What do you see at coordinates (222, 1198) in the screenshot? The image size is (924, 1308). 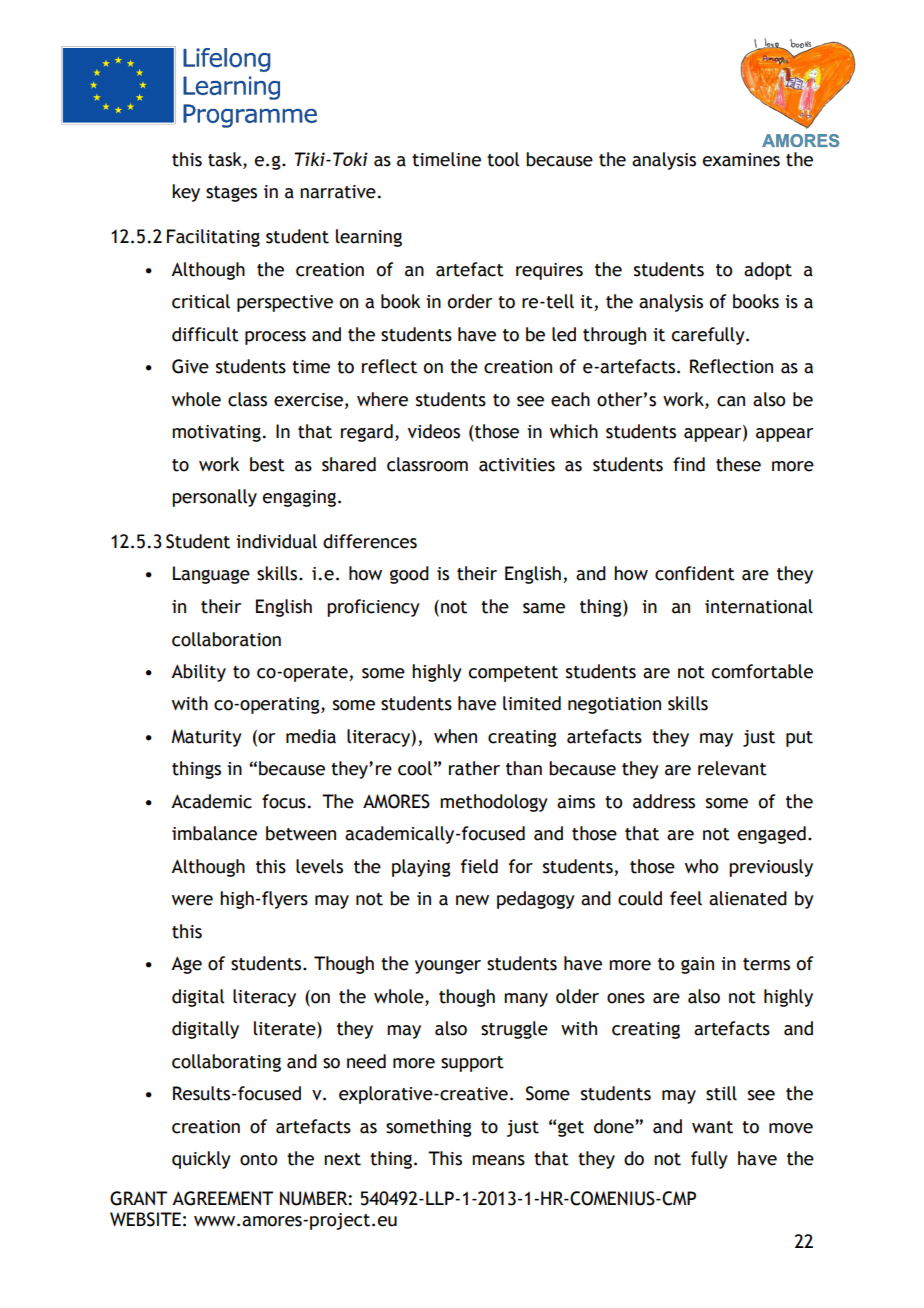 I see `AGREEMENT` at bounding box center [222, 1198].
